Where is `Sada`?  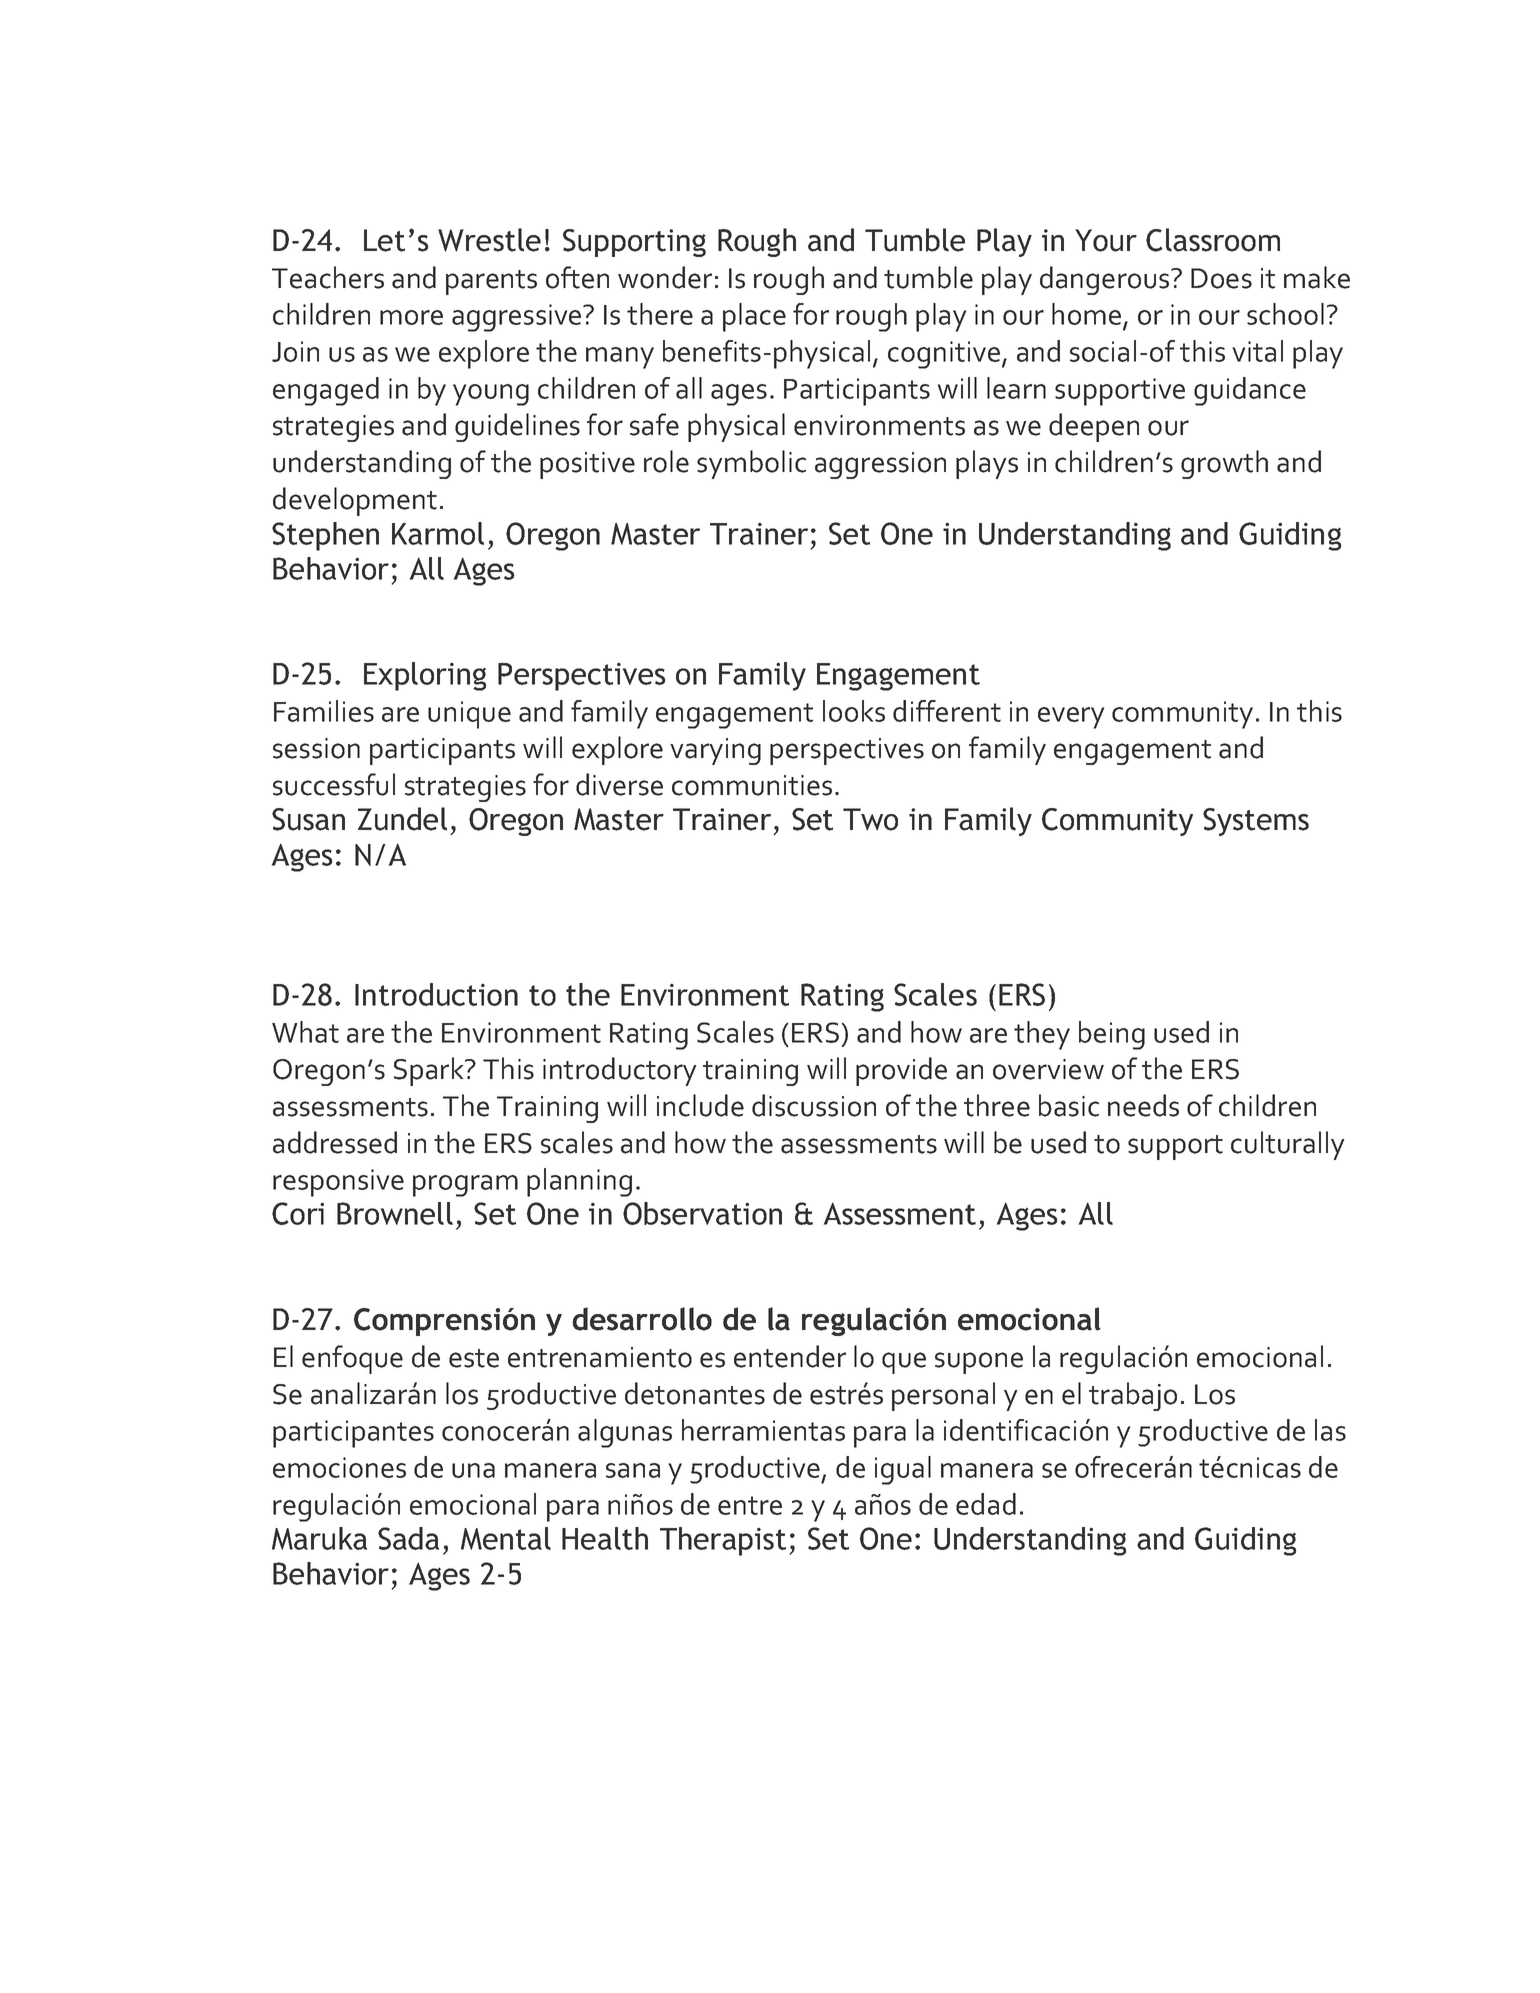
Sada is located at coordinates (408, 1538).
